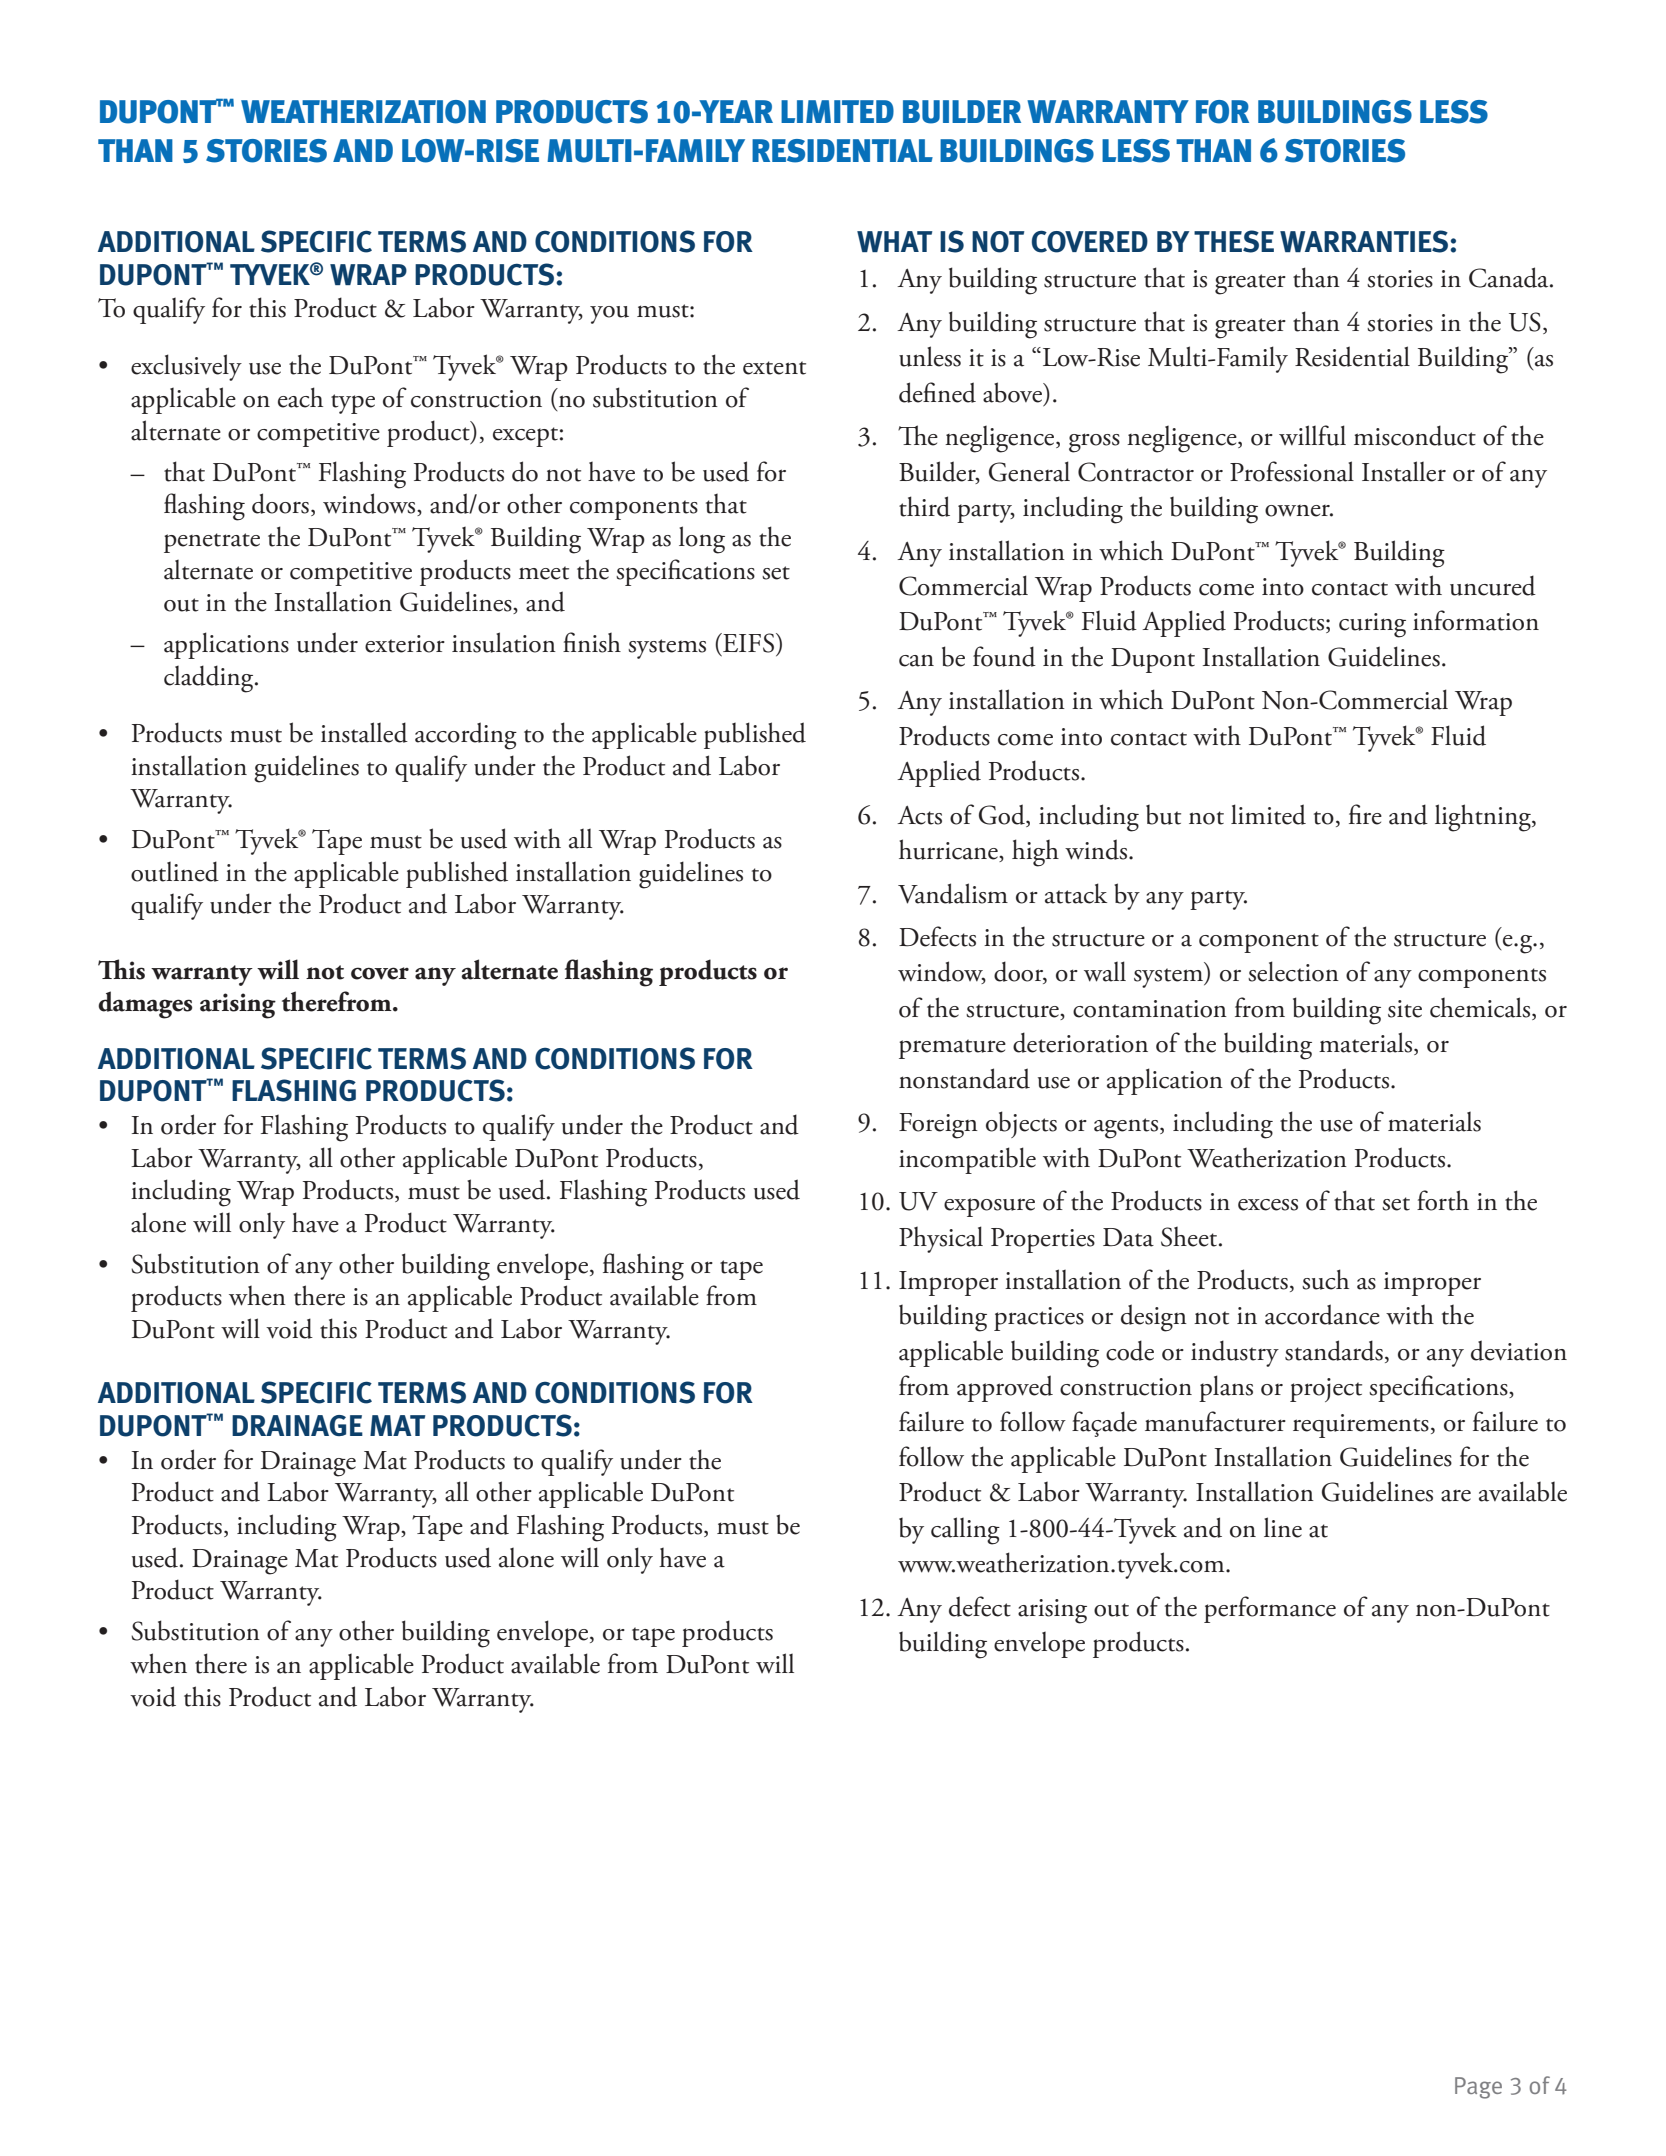 Image resolution: width=1666 pixels, height=2156 pixels. What do you see at coordinates (938, 1126) in the image?
I see `Foreign` at bounding box center [938, 1126].
